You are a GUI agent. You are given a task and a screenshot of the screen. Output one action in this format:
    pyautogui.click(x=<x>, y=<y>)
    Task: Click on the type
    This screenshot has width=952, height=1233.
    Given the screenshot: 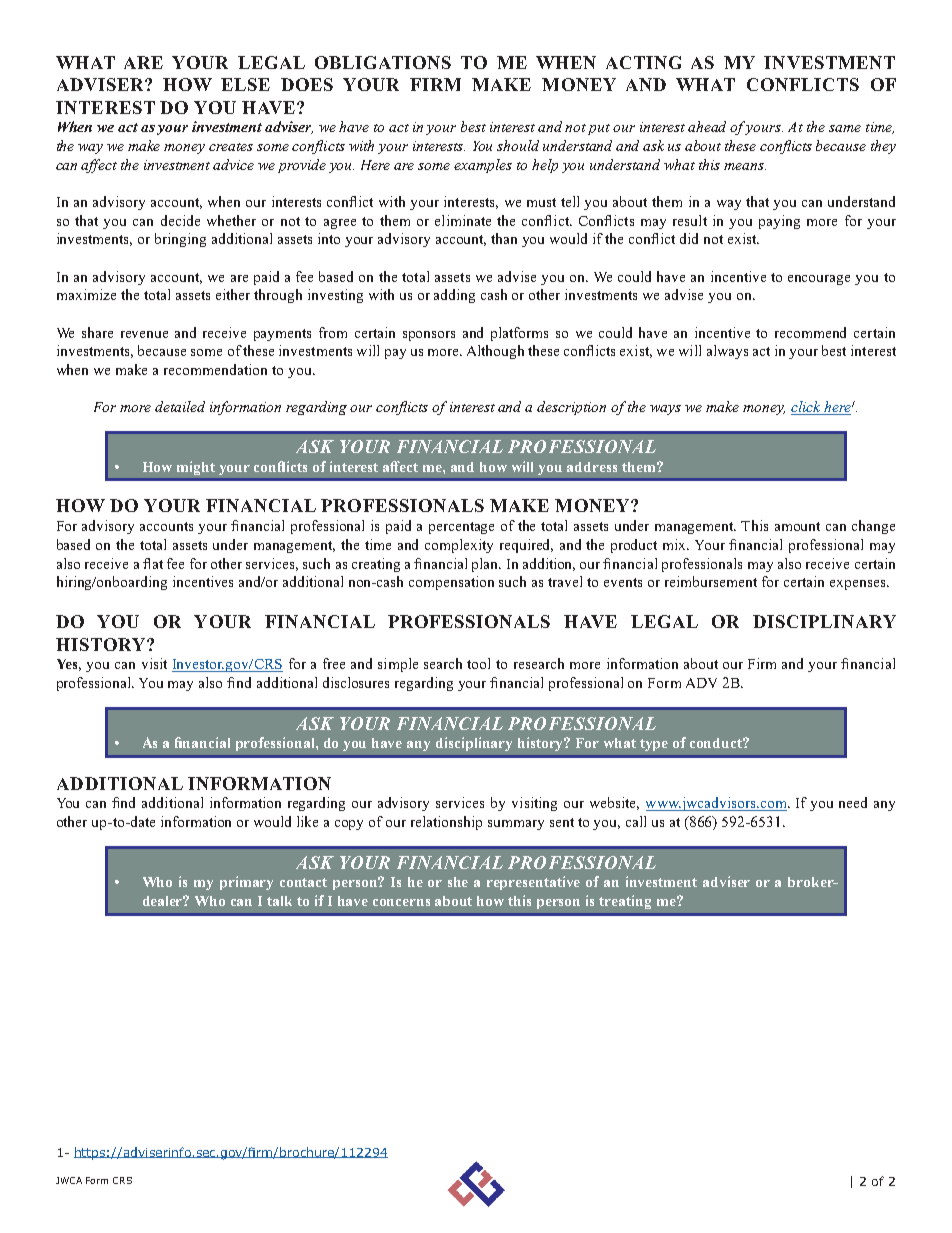 What is the action you would take?
    pyautogui.click(x=654, y=745)
